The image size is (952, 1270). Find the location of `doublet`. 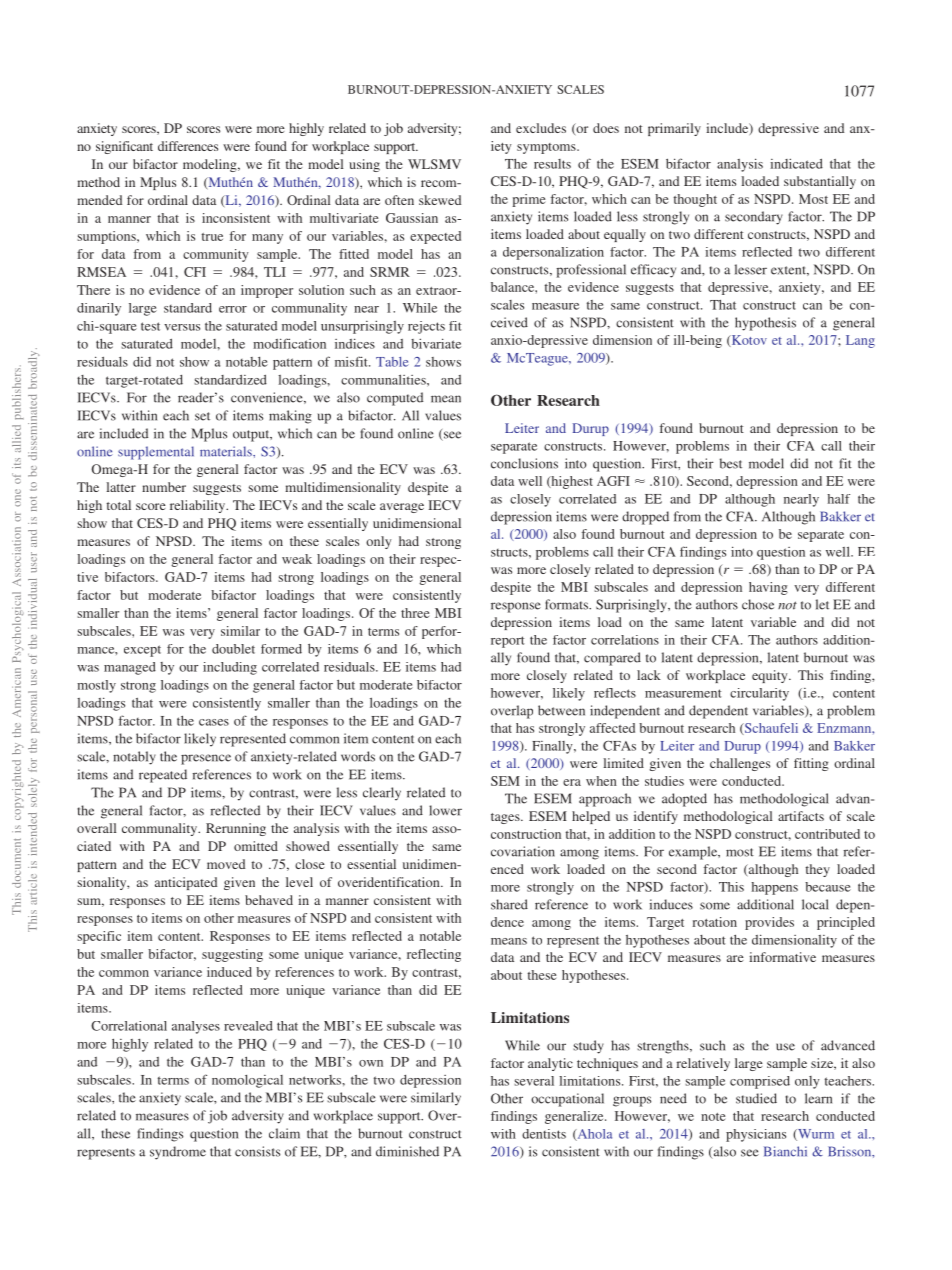

doublet is located at coordinates (233, 649).
